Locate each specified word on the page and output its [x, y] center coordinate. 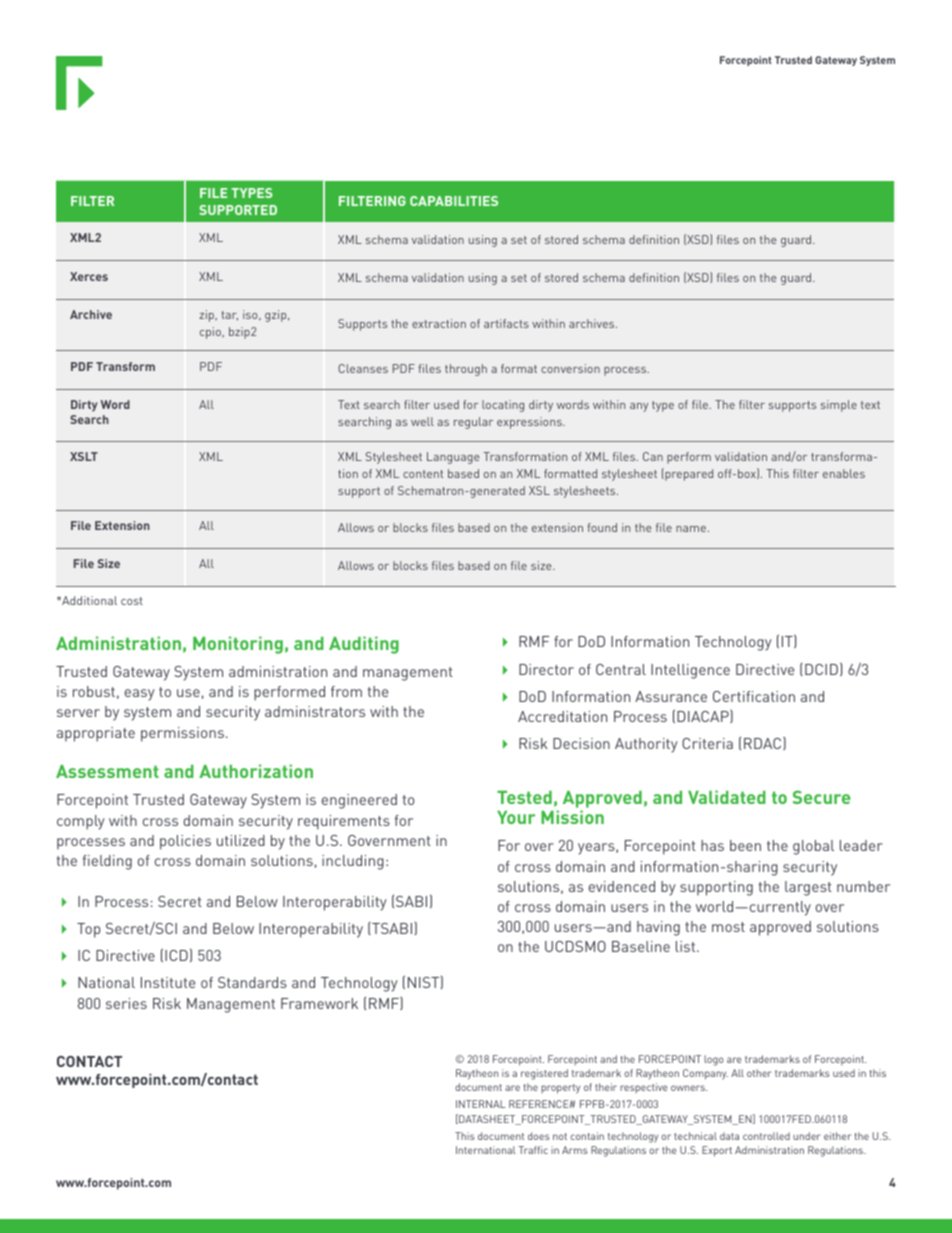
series [126, 1003]
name [691, 529]
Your [516, 817]
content [423, 474]
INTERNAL [481, 1104]
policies [185, 842]
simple [839, 406]
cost [132, 601]
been [745, 845]
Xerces [89, 276]
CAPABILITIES [454, 201]
